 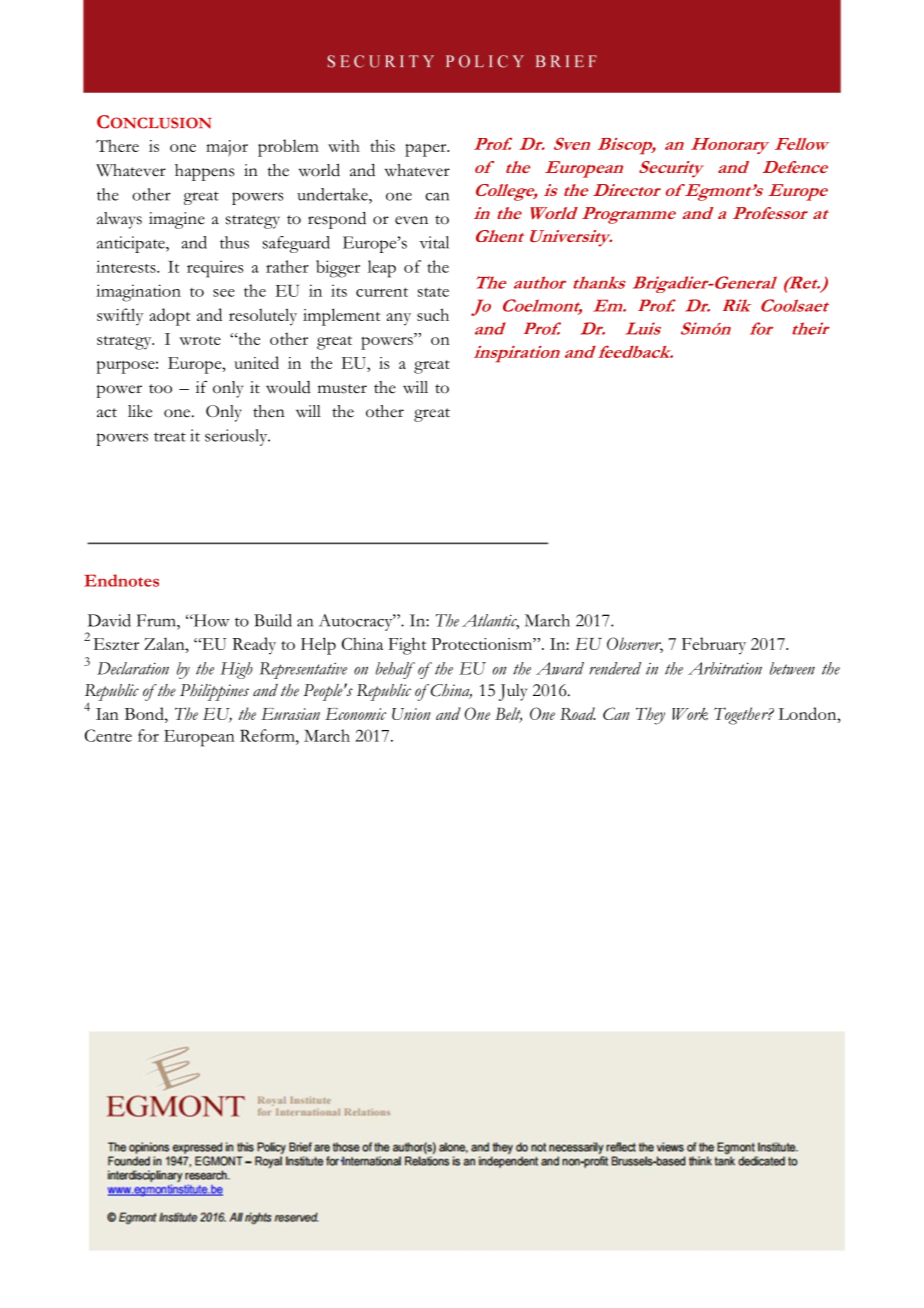 What do you see at coordinates (204, 172) in the screenshot?
I see `happens` at bounding box center [204, 172].
